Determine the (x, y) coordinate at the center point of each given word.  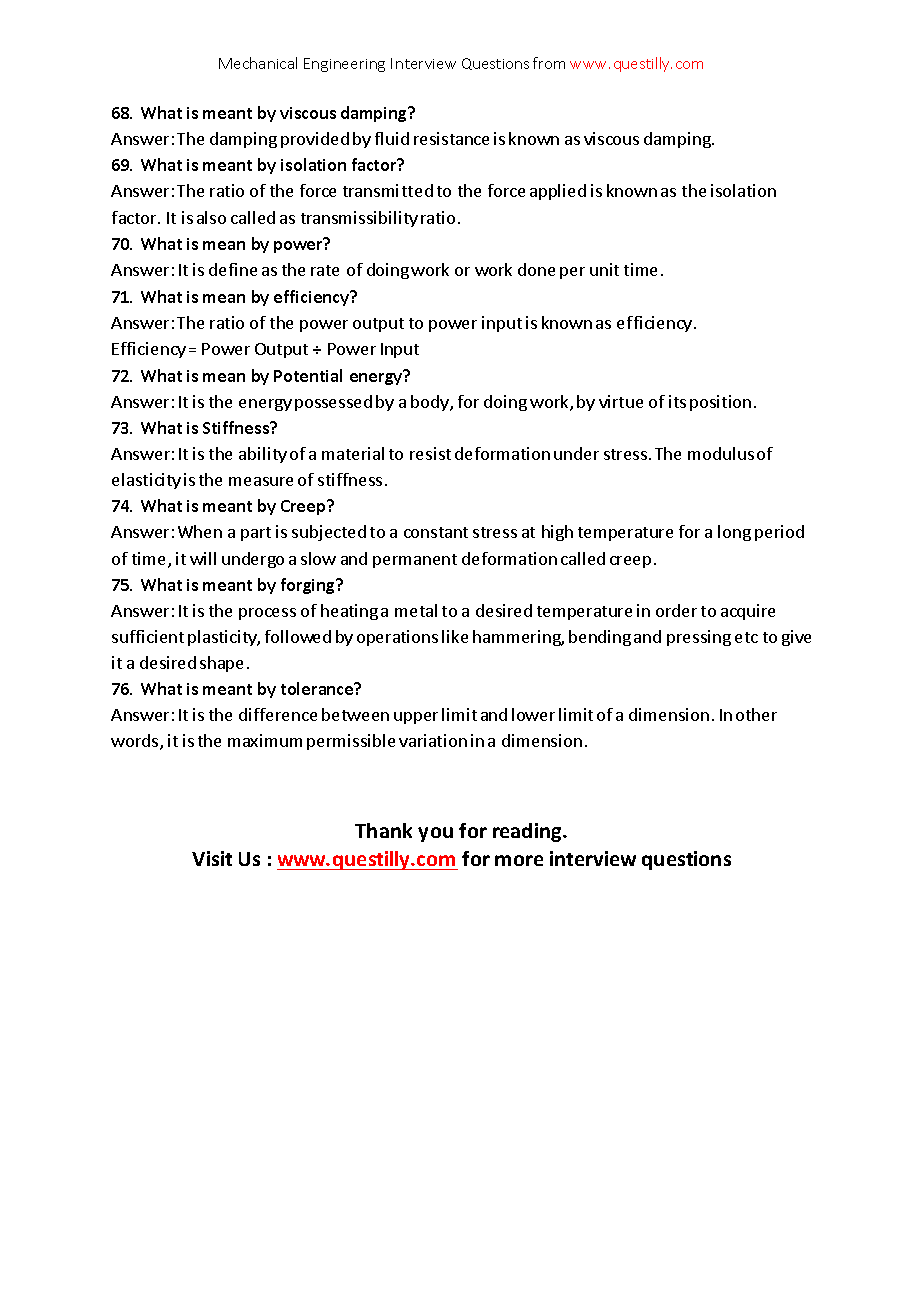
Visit (212, 858)
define (233, 269)
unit (604, 269)
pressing (699, 638)
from (549, 63)
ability (263, 455)
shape (221, 664)
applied (558, 192)
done (536, 269)
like (455, 636)
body (431, 403)
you (435, 834)
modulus (721, 453)
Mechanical (258, 63)
